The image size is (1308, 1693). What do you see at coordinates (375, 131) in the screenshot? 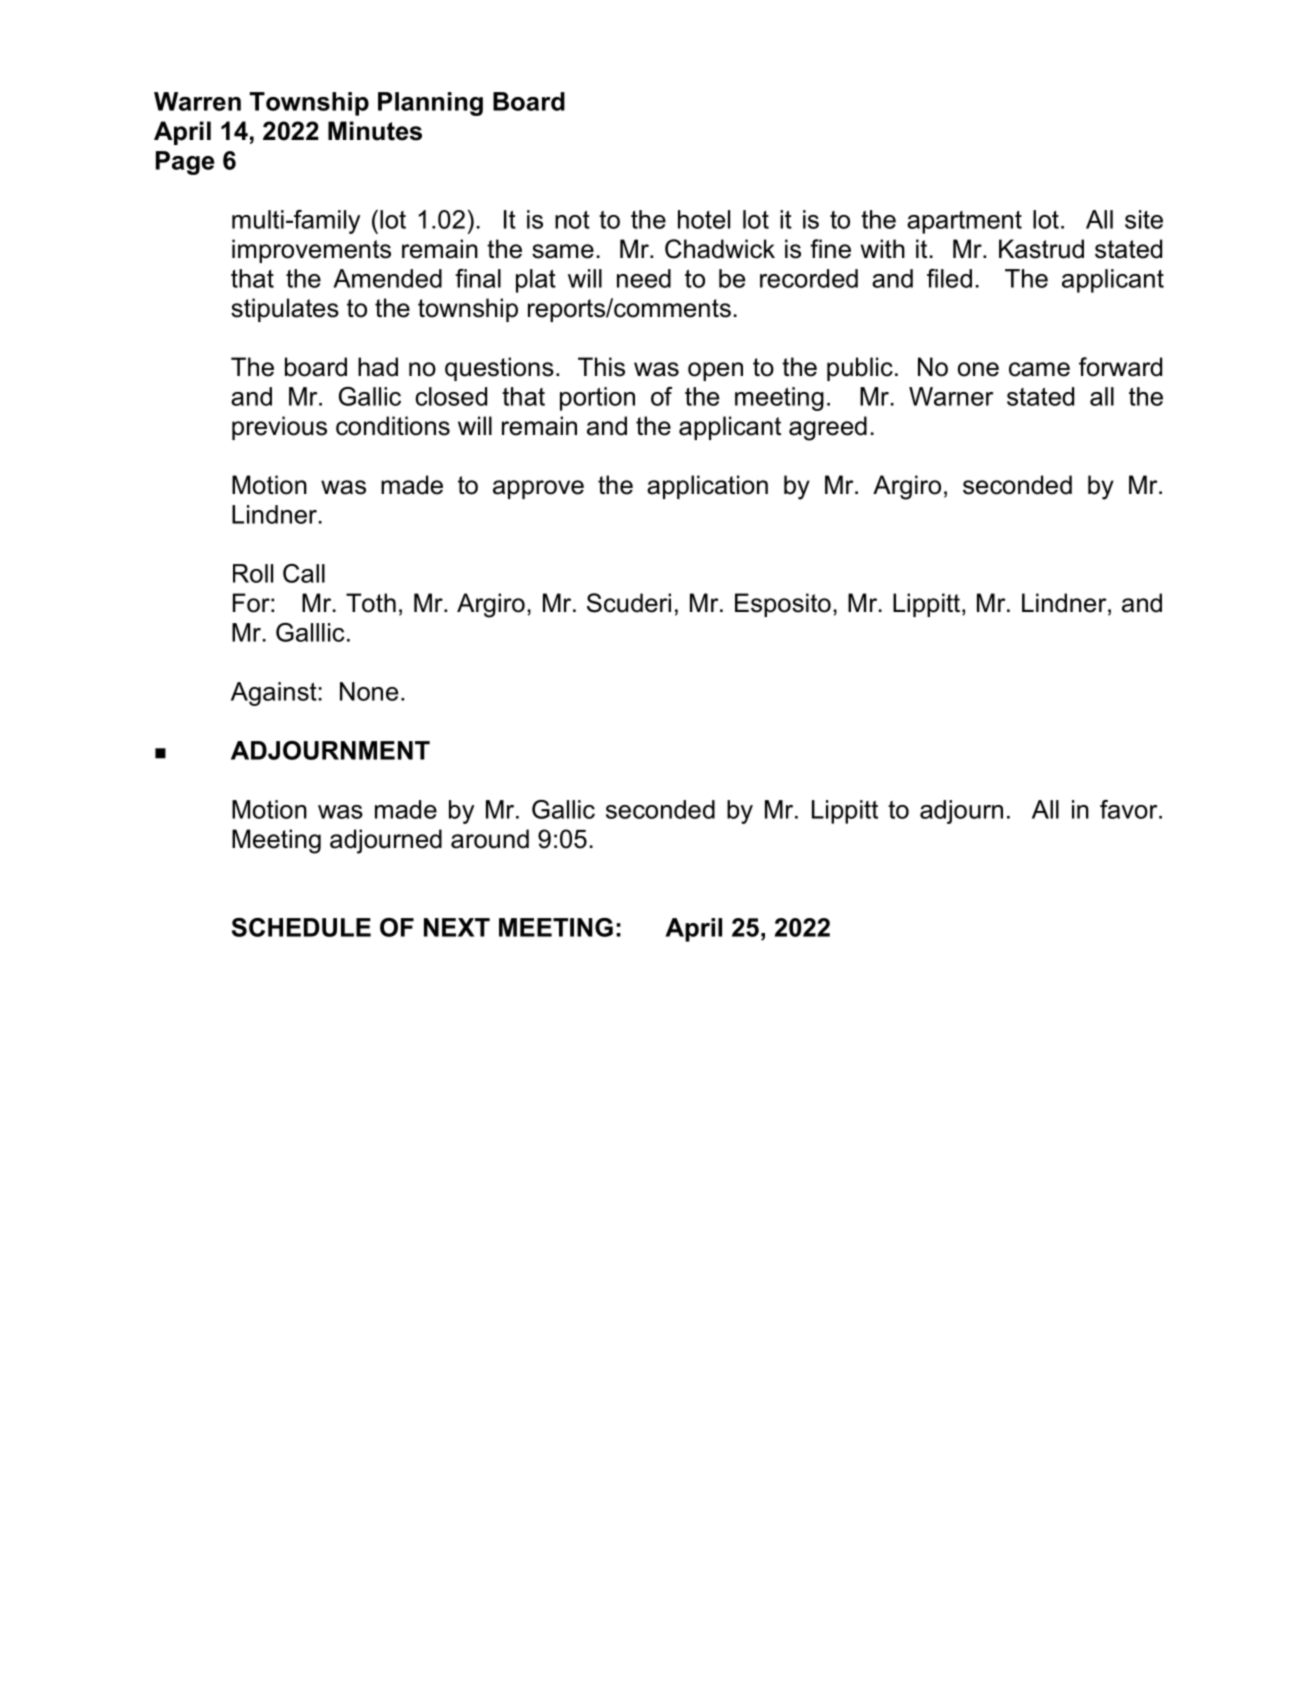
I see `Minutes` at bounding box center [375, 131].
